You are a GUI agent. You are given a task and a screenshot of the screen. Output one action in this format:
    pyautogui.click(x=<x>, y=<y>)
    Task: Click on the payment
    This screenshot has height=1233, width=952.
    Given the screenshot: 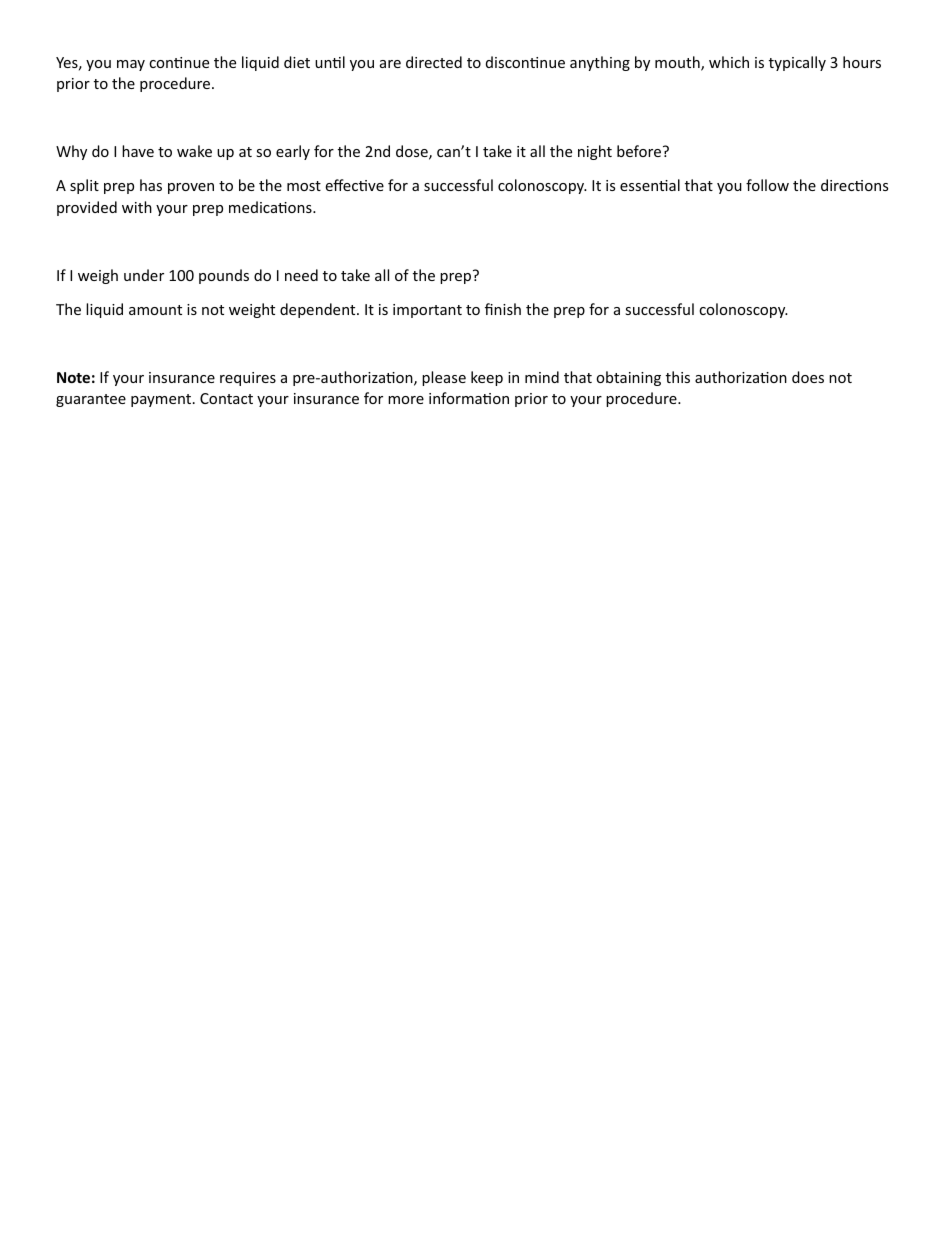 What is the action you would take?
    pyautogui.click(x=162, y=400)
